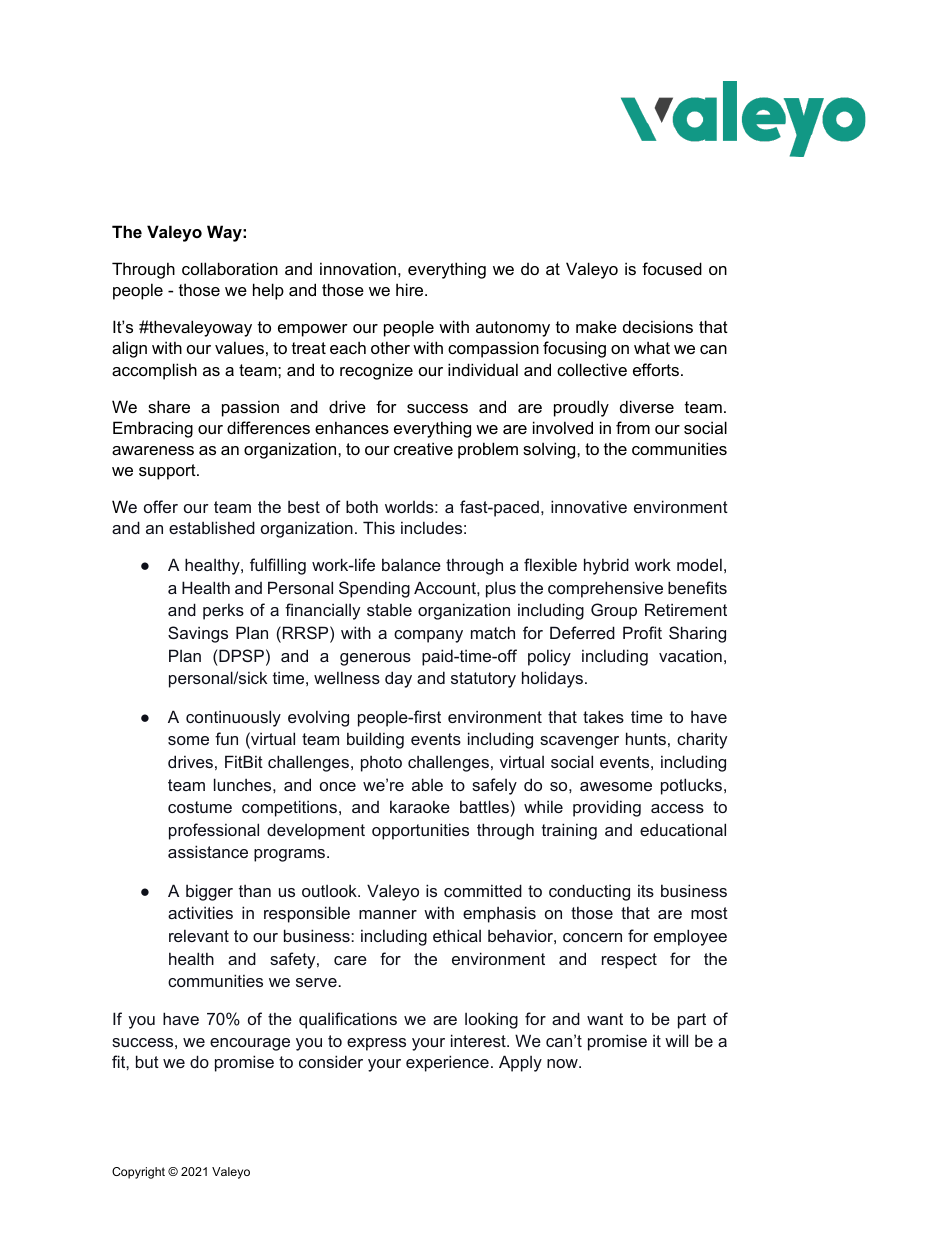 The width and height of the screenshot is (952, 1233). I want to click on company, so click(428, 636).
